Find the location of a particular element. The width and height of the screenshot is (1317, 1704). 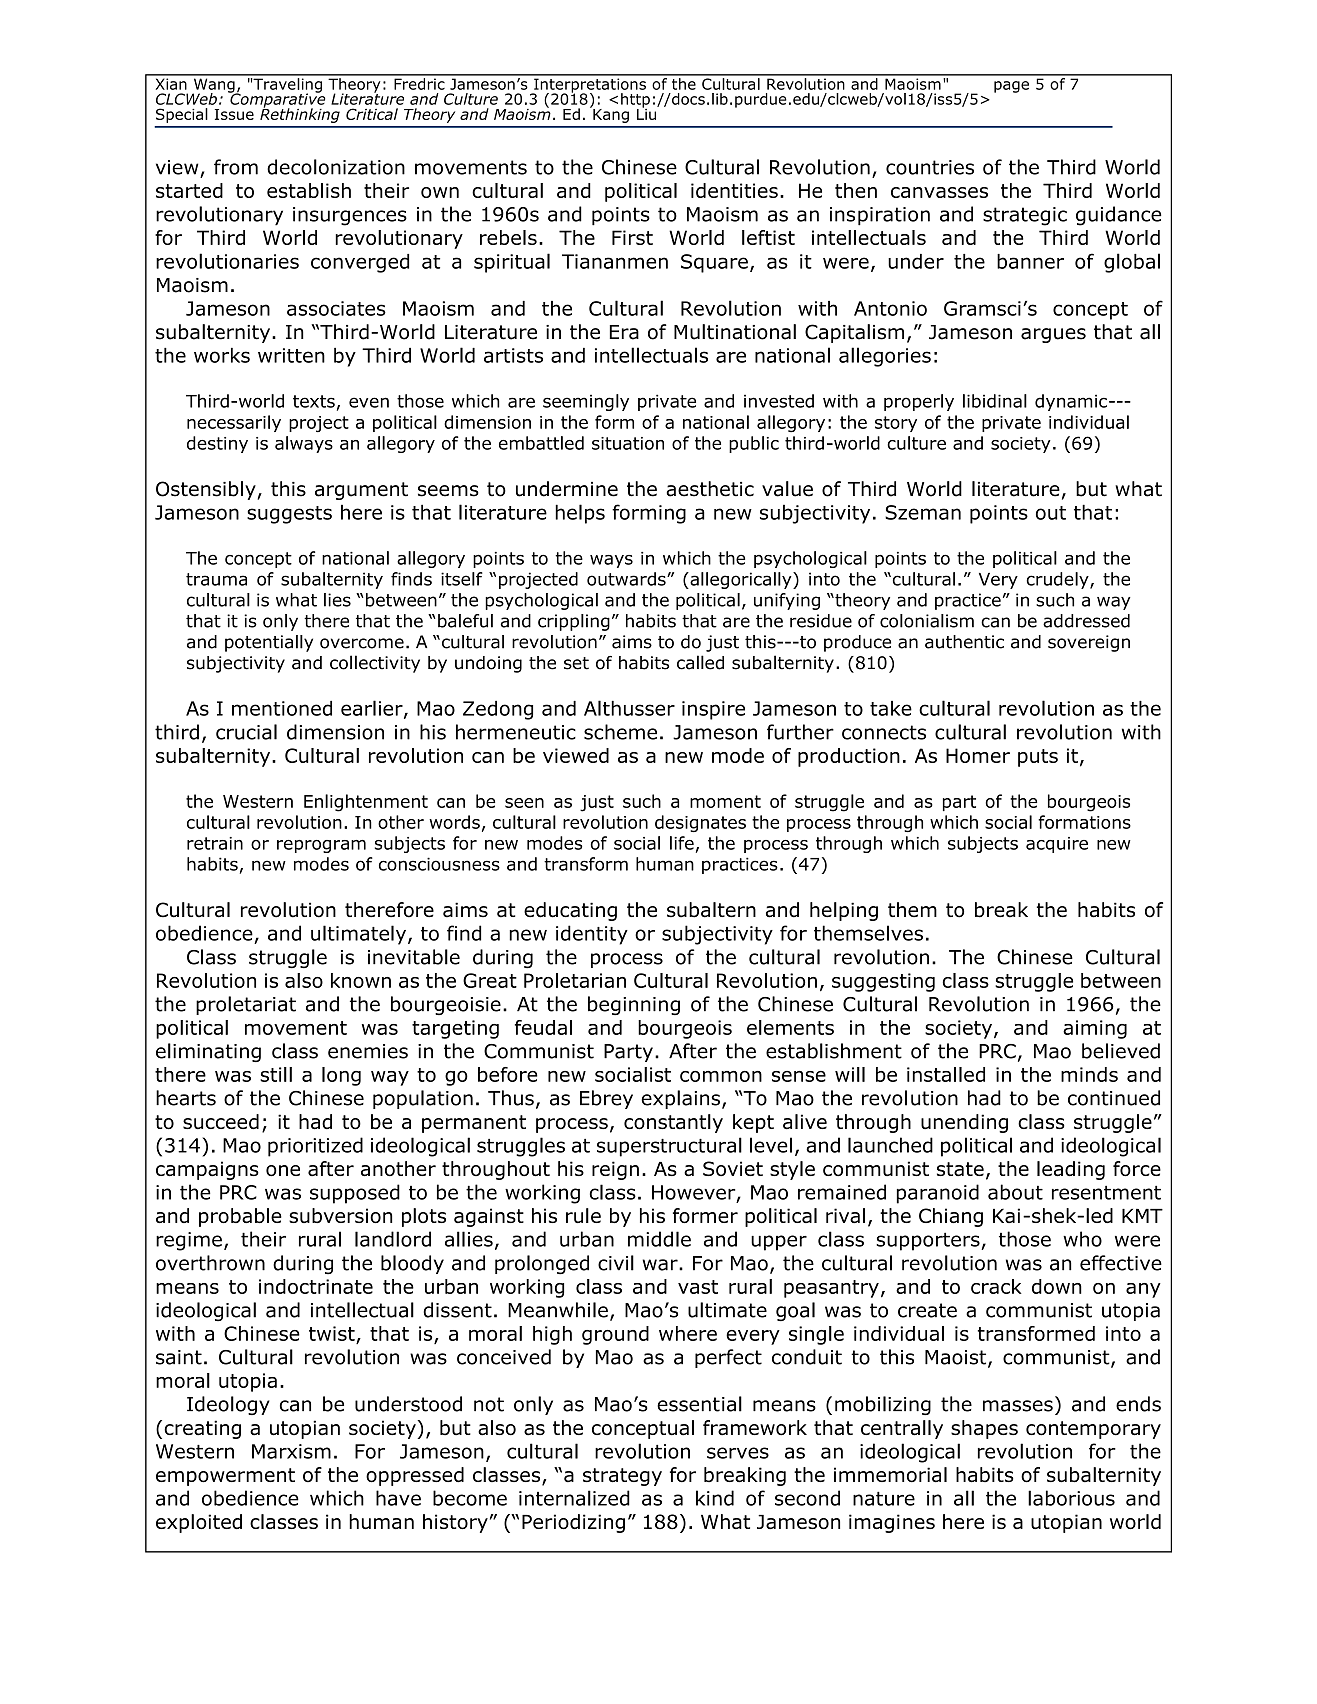

identity is located at coordinates (592, 935).
